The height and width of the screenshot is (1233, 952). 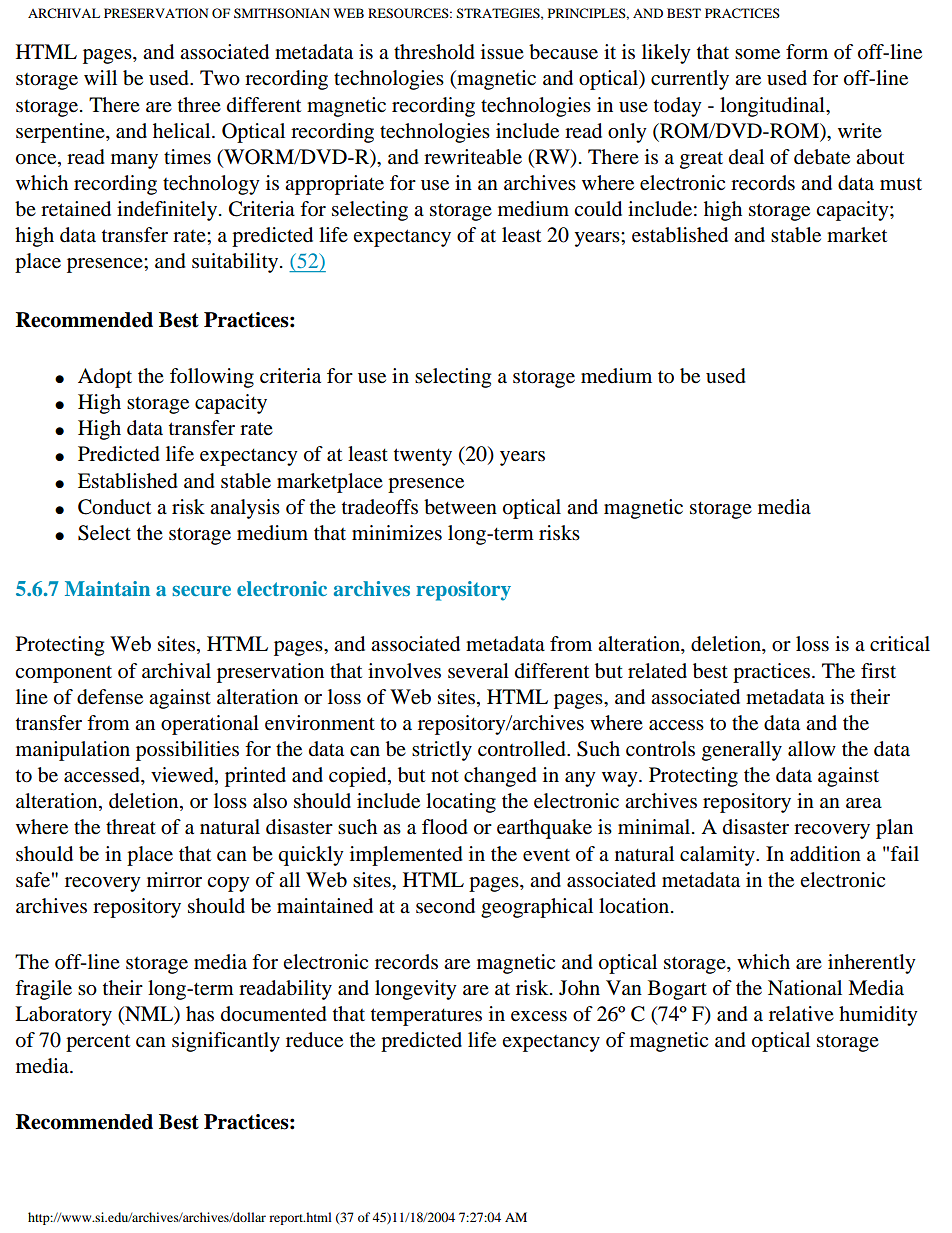 I want to click on has, so click(x=200, y=1014).
